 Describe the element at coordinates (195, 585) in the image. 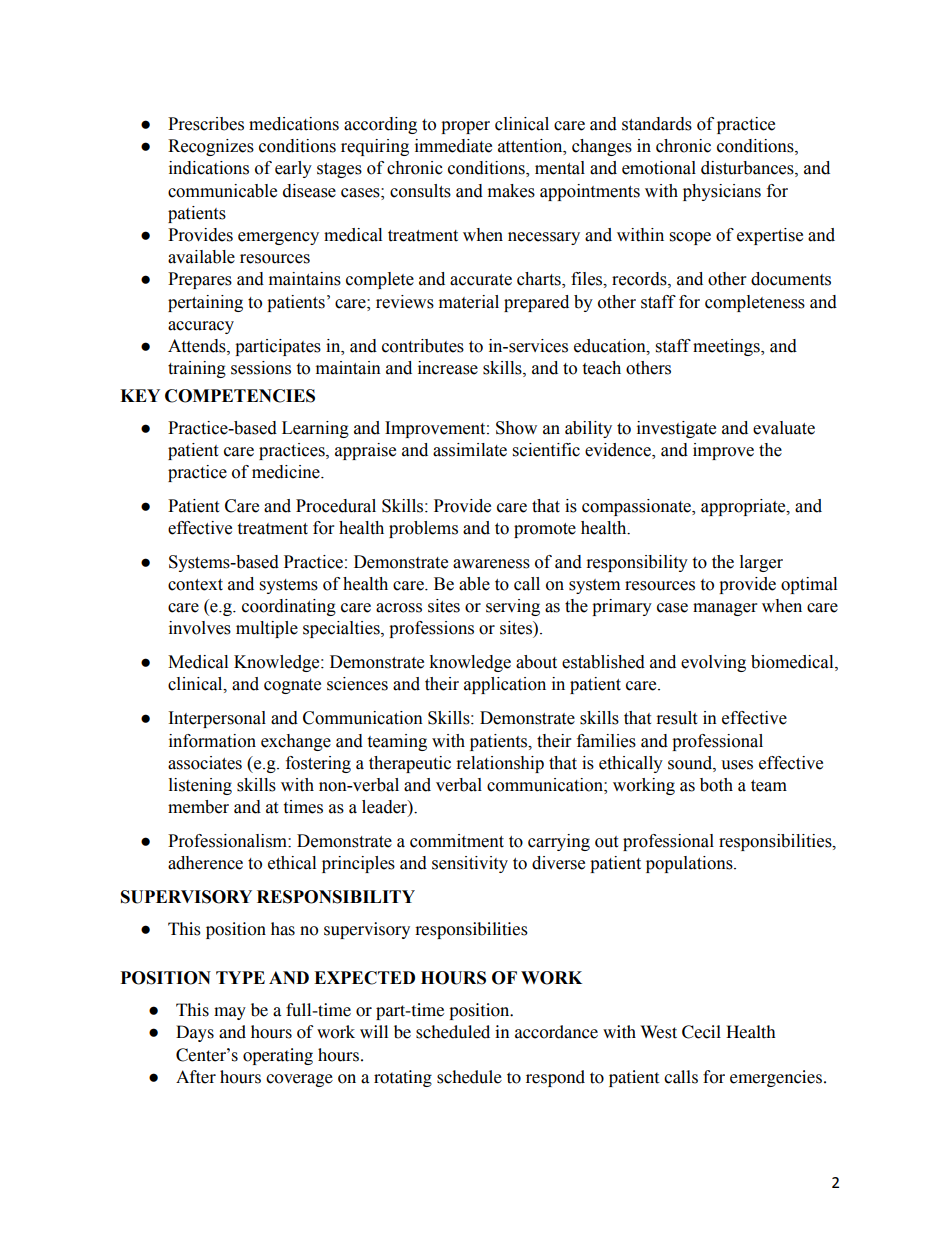

I see `context` at that location.
